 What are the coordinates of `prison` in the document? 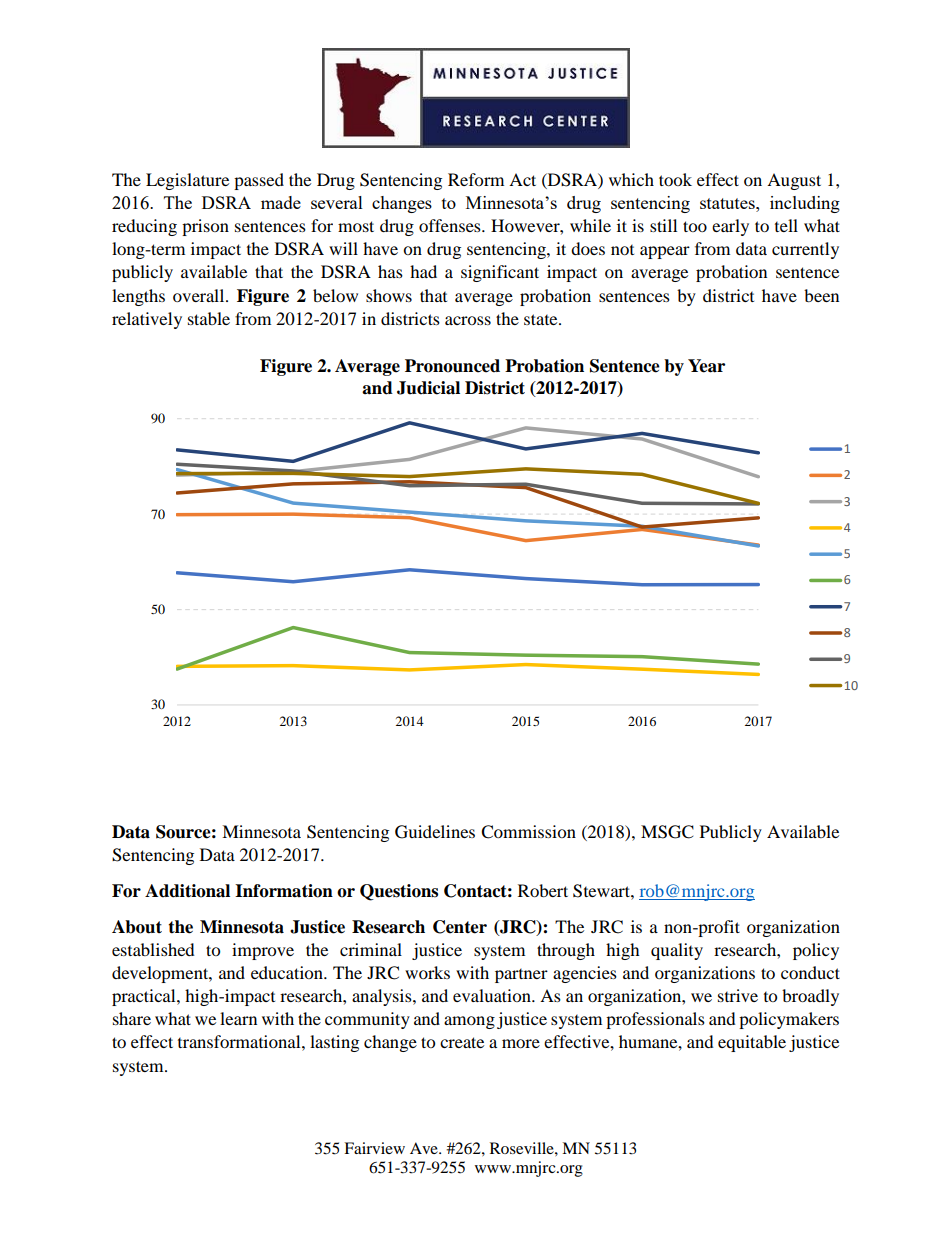 It's located at (205, 227).
